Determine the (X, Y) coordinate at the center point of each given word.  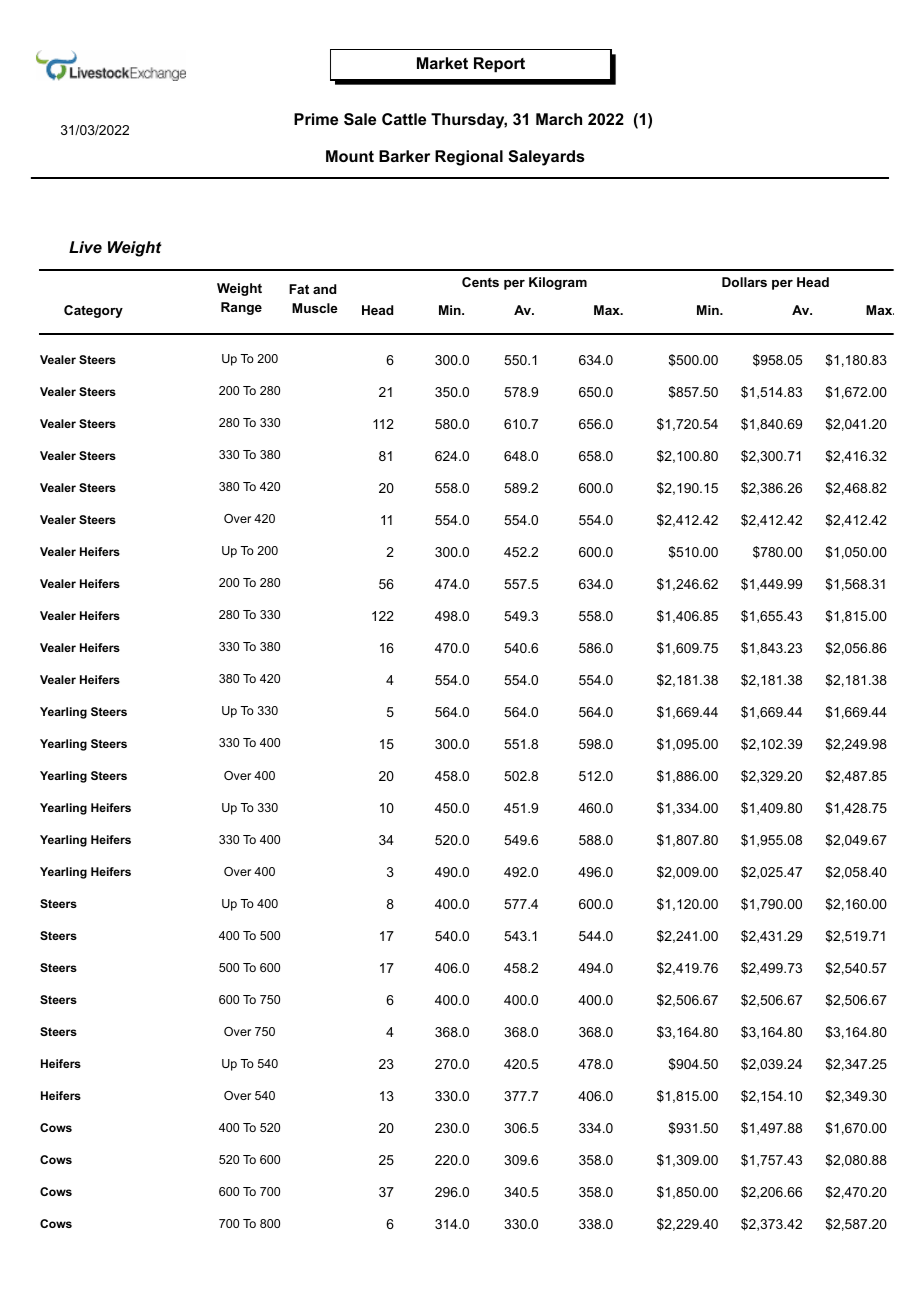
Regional (469, 158)
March (559, 119)
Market (442, 63)
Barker (404, 156)
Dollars (744, 282)
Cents (480, 282)
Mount (350, 156)
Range (241, 308)
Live (85, 247)
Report (499, 65)
